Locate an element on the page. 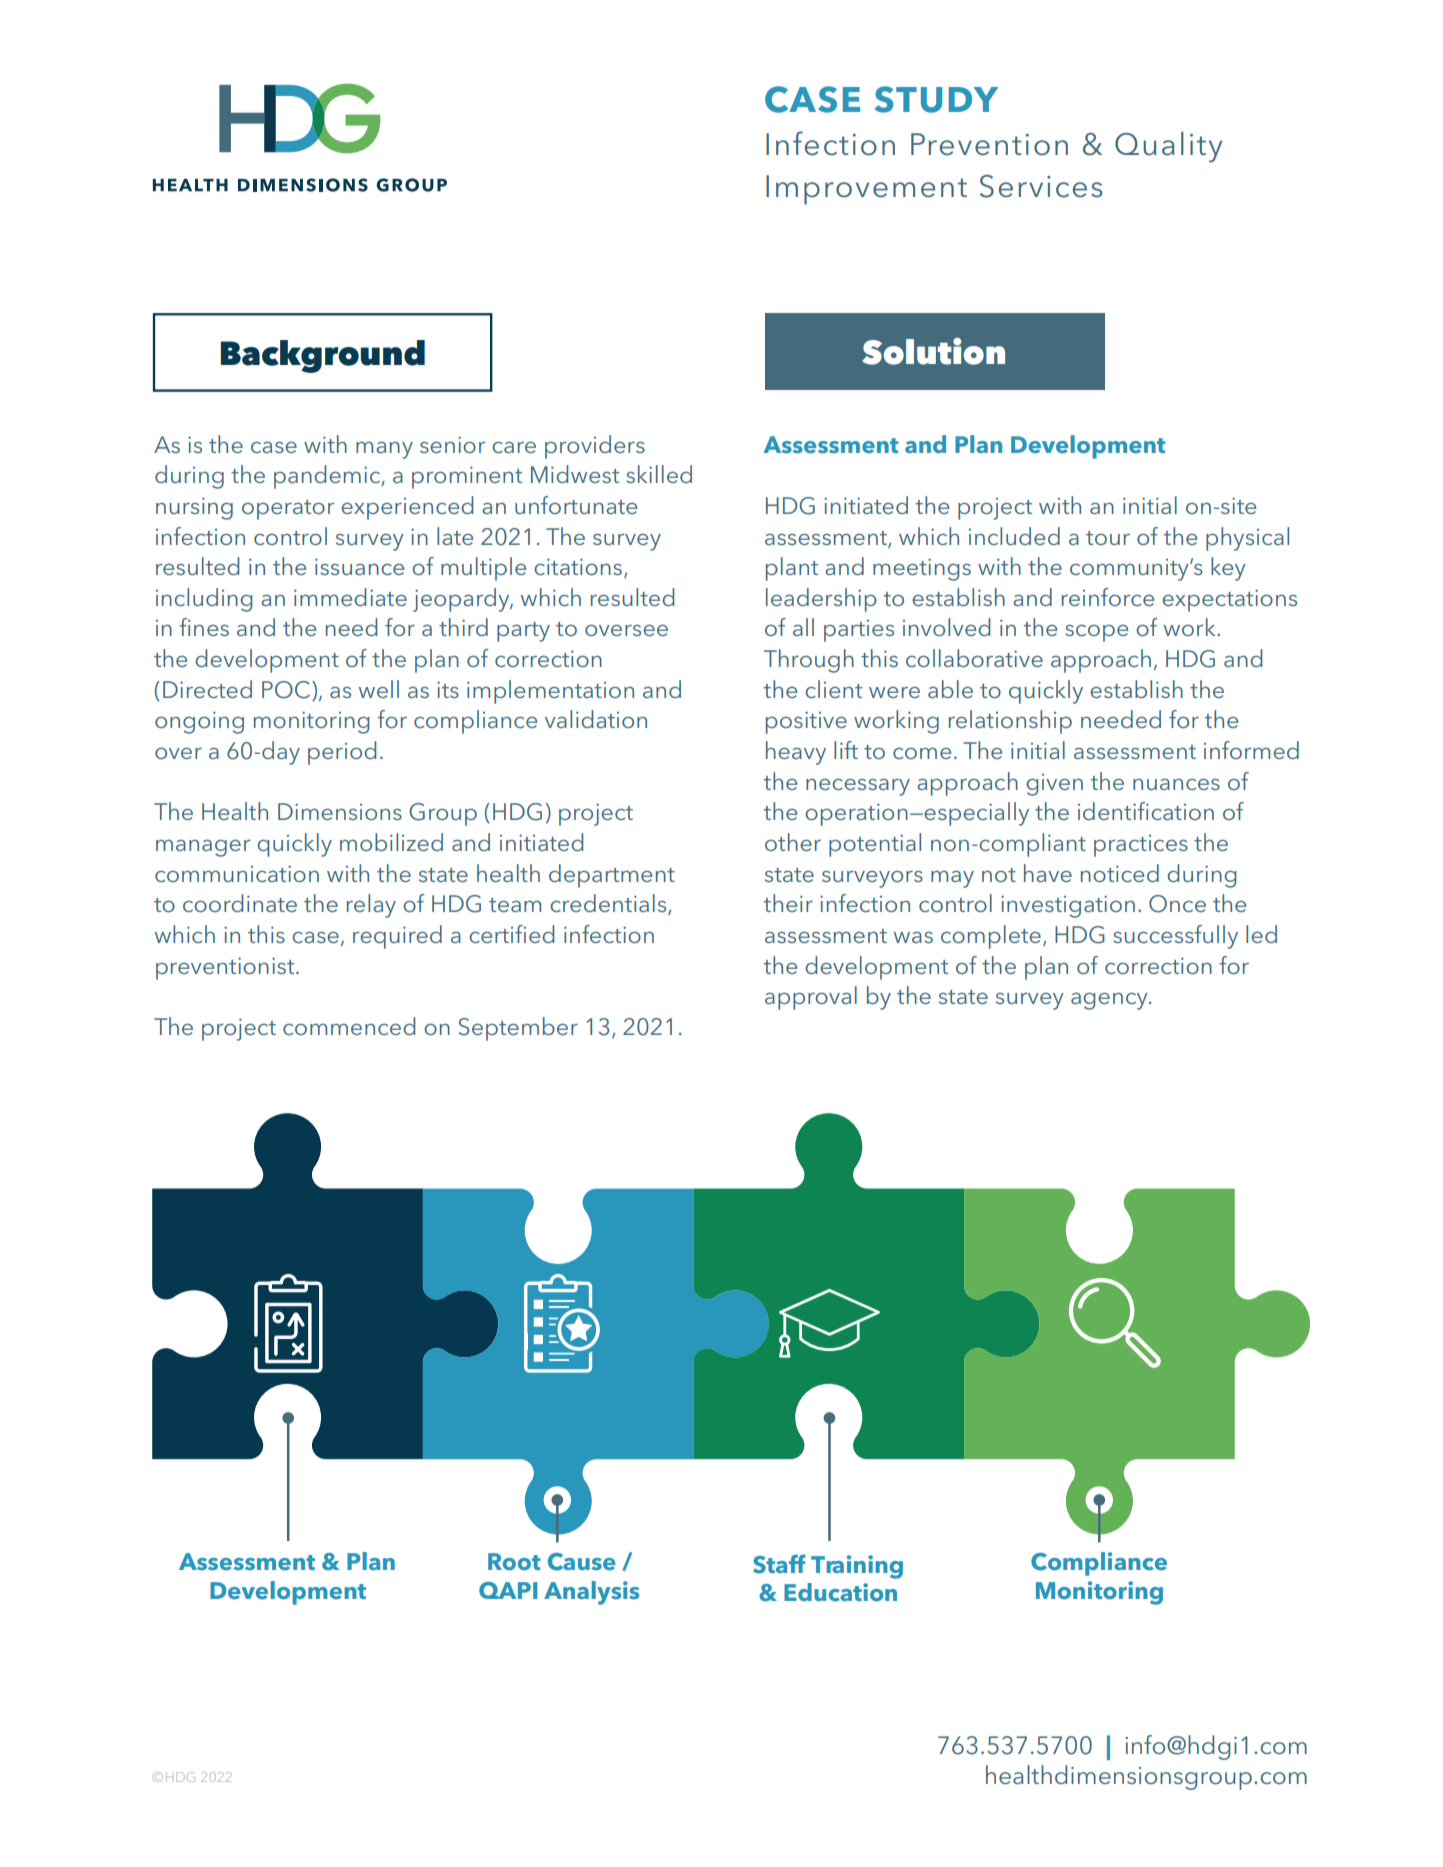 The height and width of the page is (1867, 1443). Training is located at coordinates (857, 1567).
